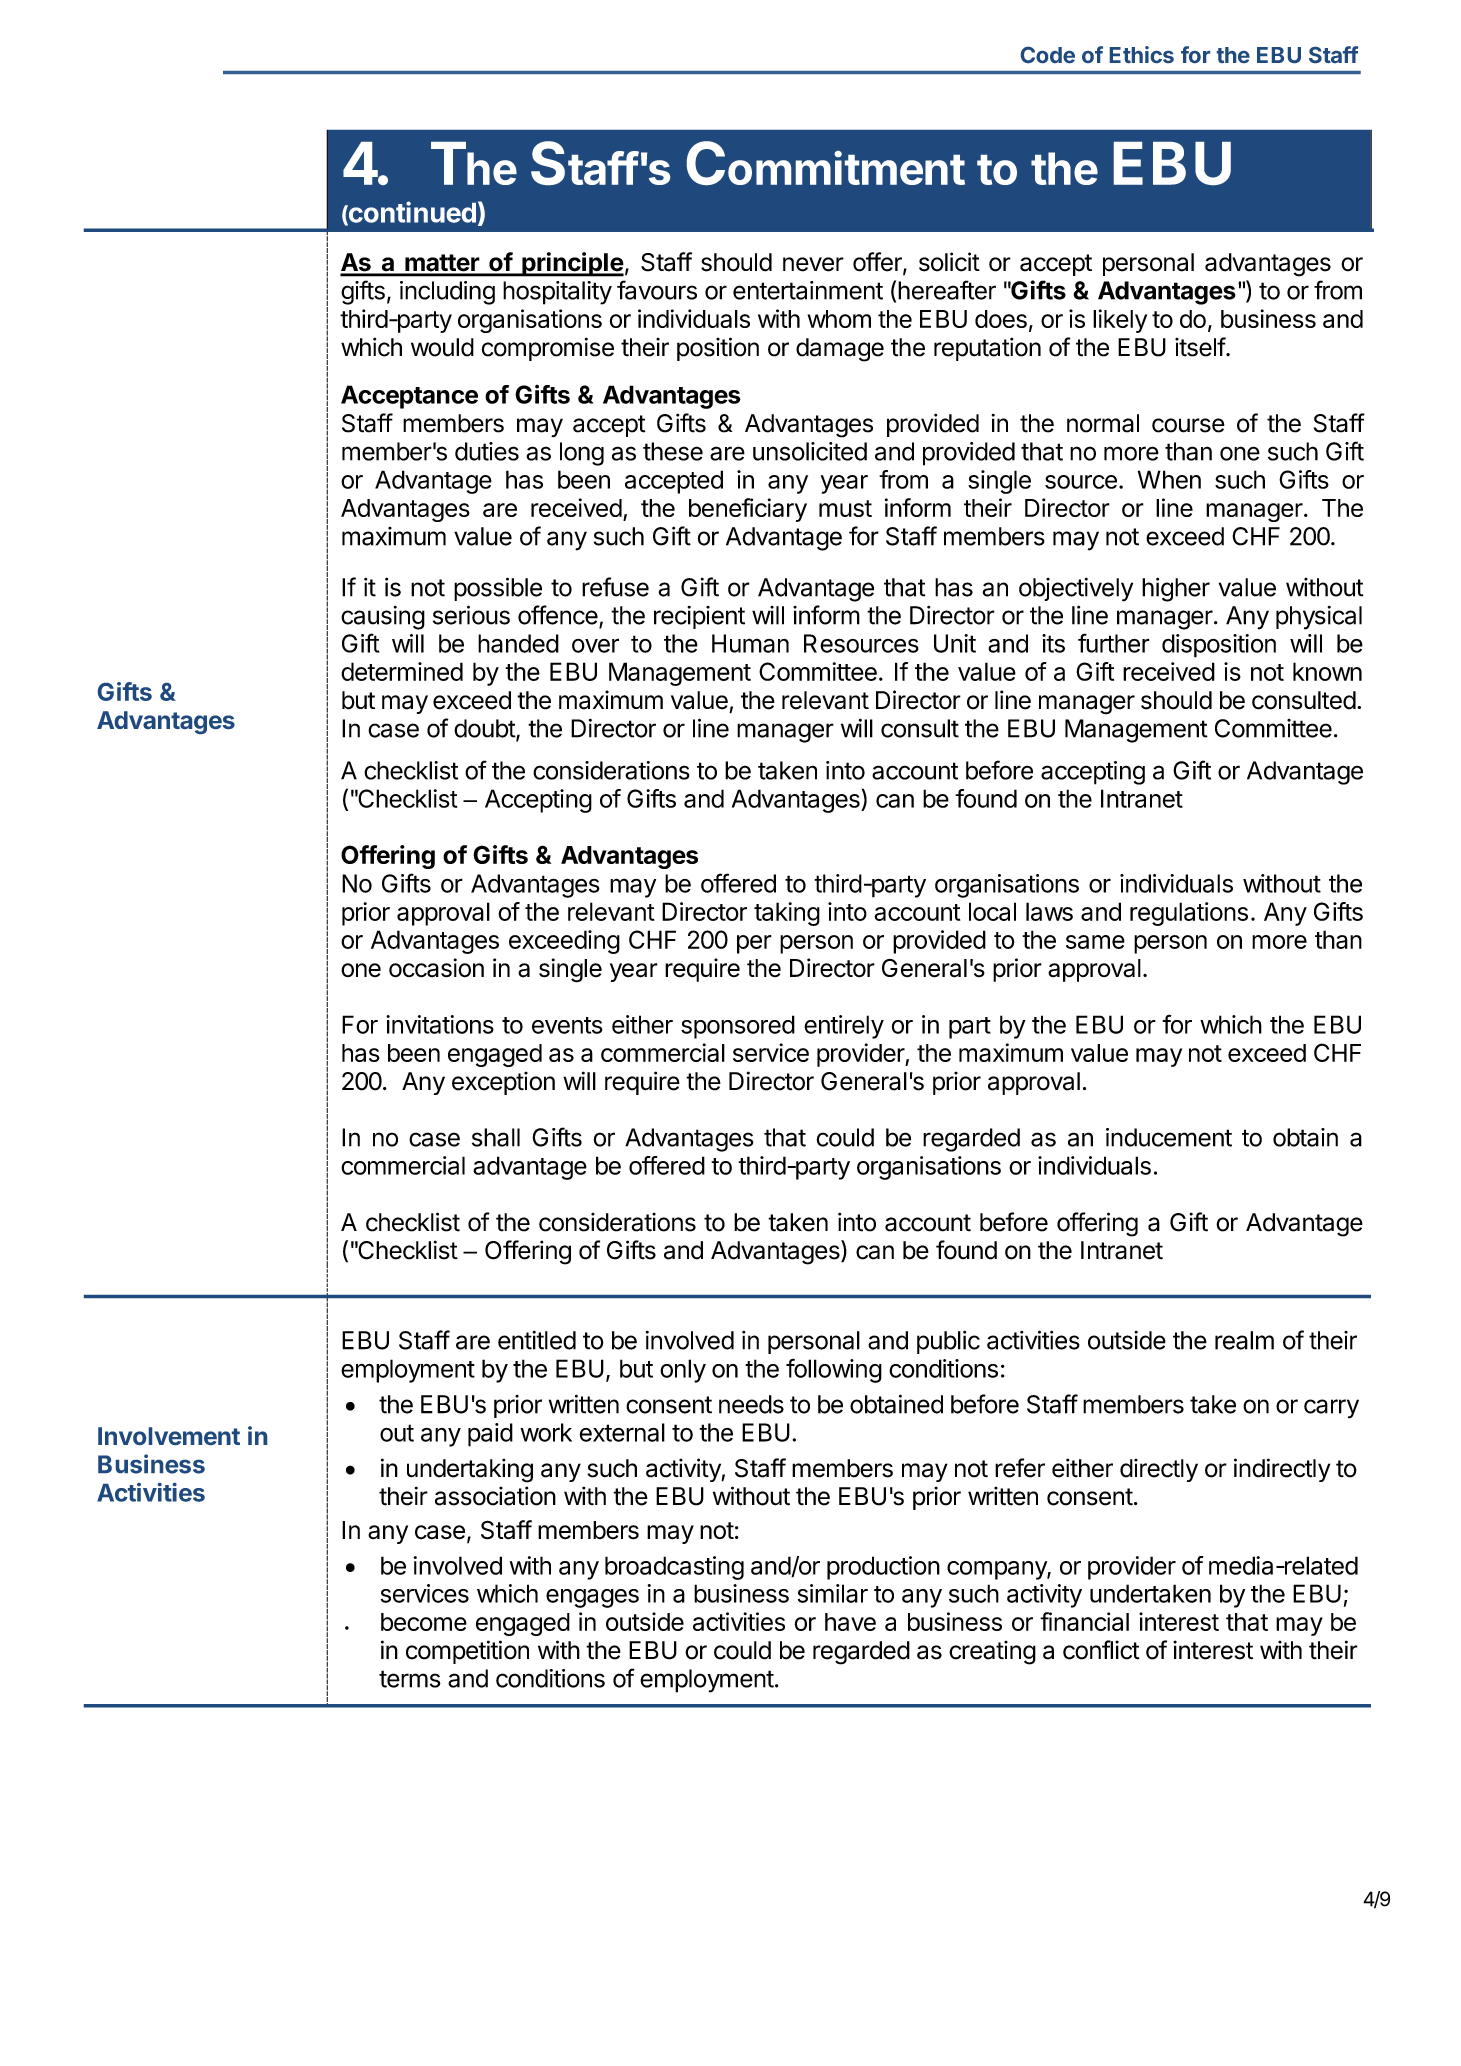 The width and height of the image is (1461, 2066). What do you see at coordinates (424, 1622) in the image?
I see `become` at bounding box center [424, 1622].
